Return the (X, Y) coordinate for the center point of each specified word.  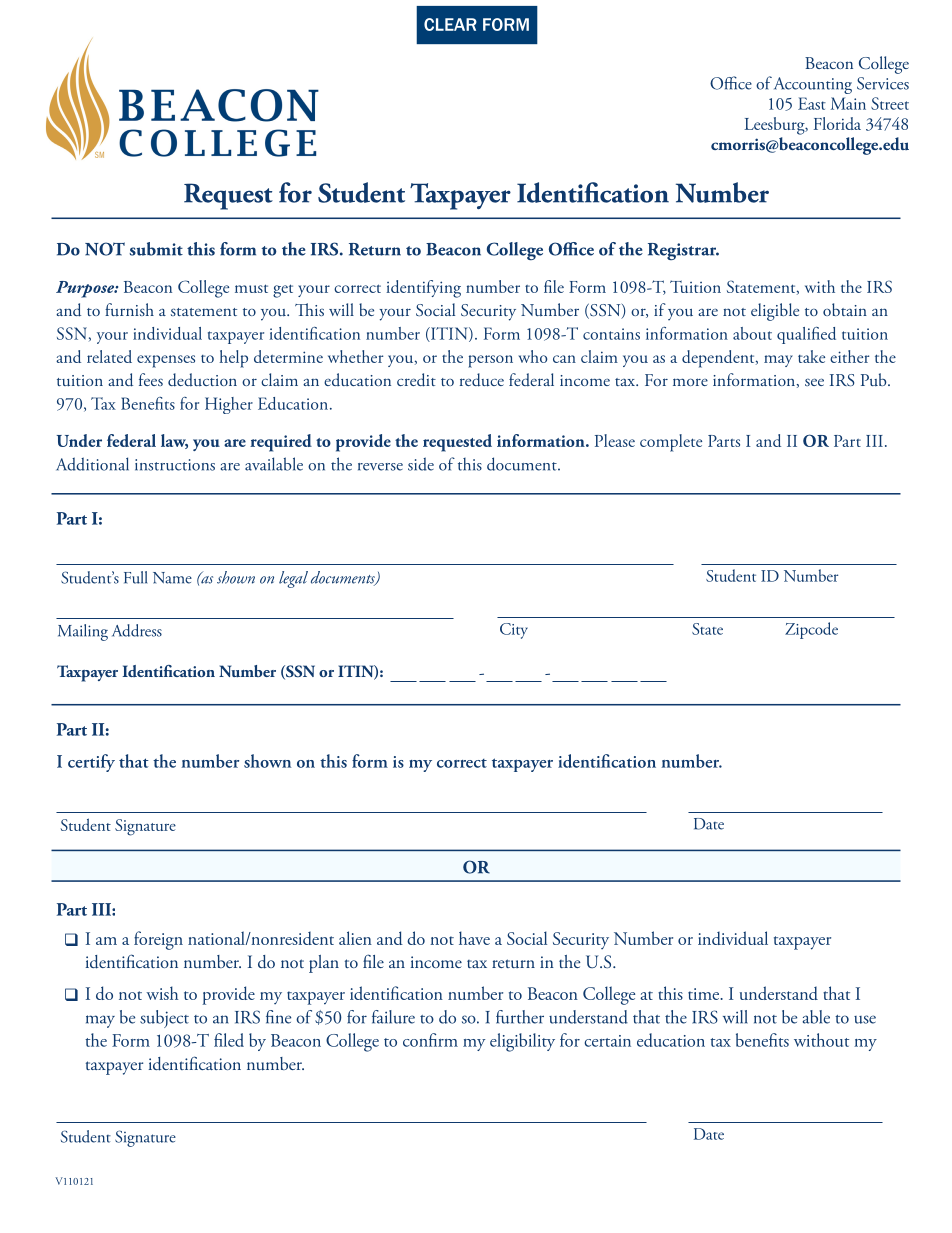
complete (671, 443)
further (520, 1017)
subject (164, 1019)
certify (91, 763)
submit (156, 249)
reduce (482, 380)
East (812, 103)
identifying (423, 289)
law (174, 441)
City (514, 631)
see (814, 382)
